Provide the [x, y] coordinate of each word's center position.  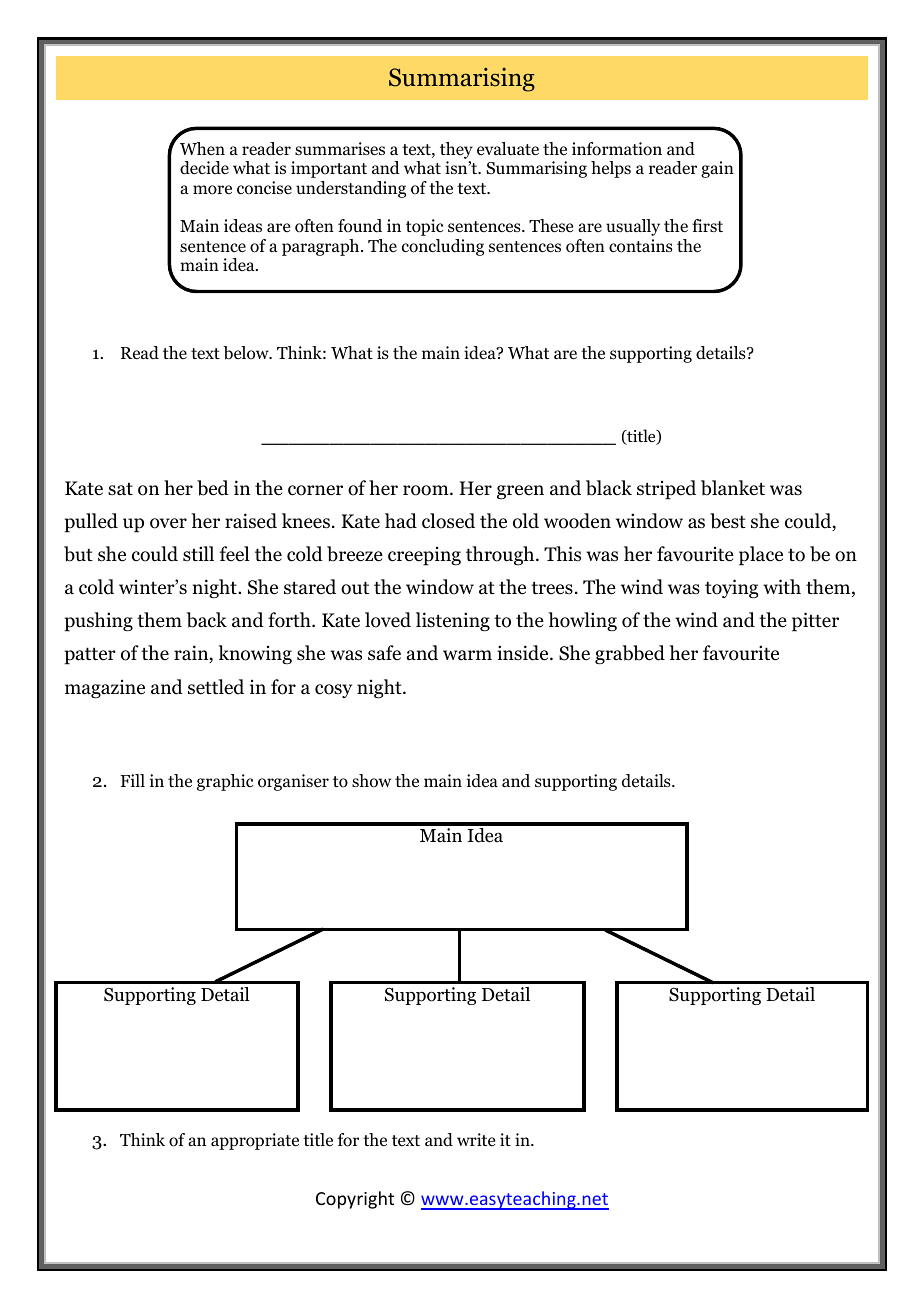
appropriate [255, 1141]
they [456, 152]
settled [216, 687]
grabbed [630, 655]
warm [467, 655]
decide [204, 168]
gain [717, 169]
